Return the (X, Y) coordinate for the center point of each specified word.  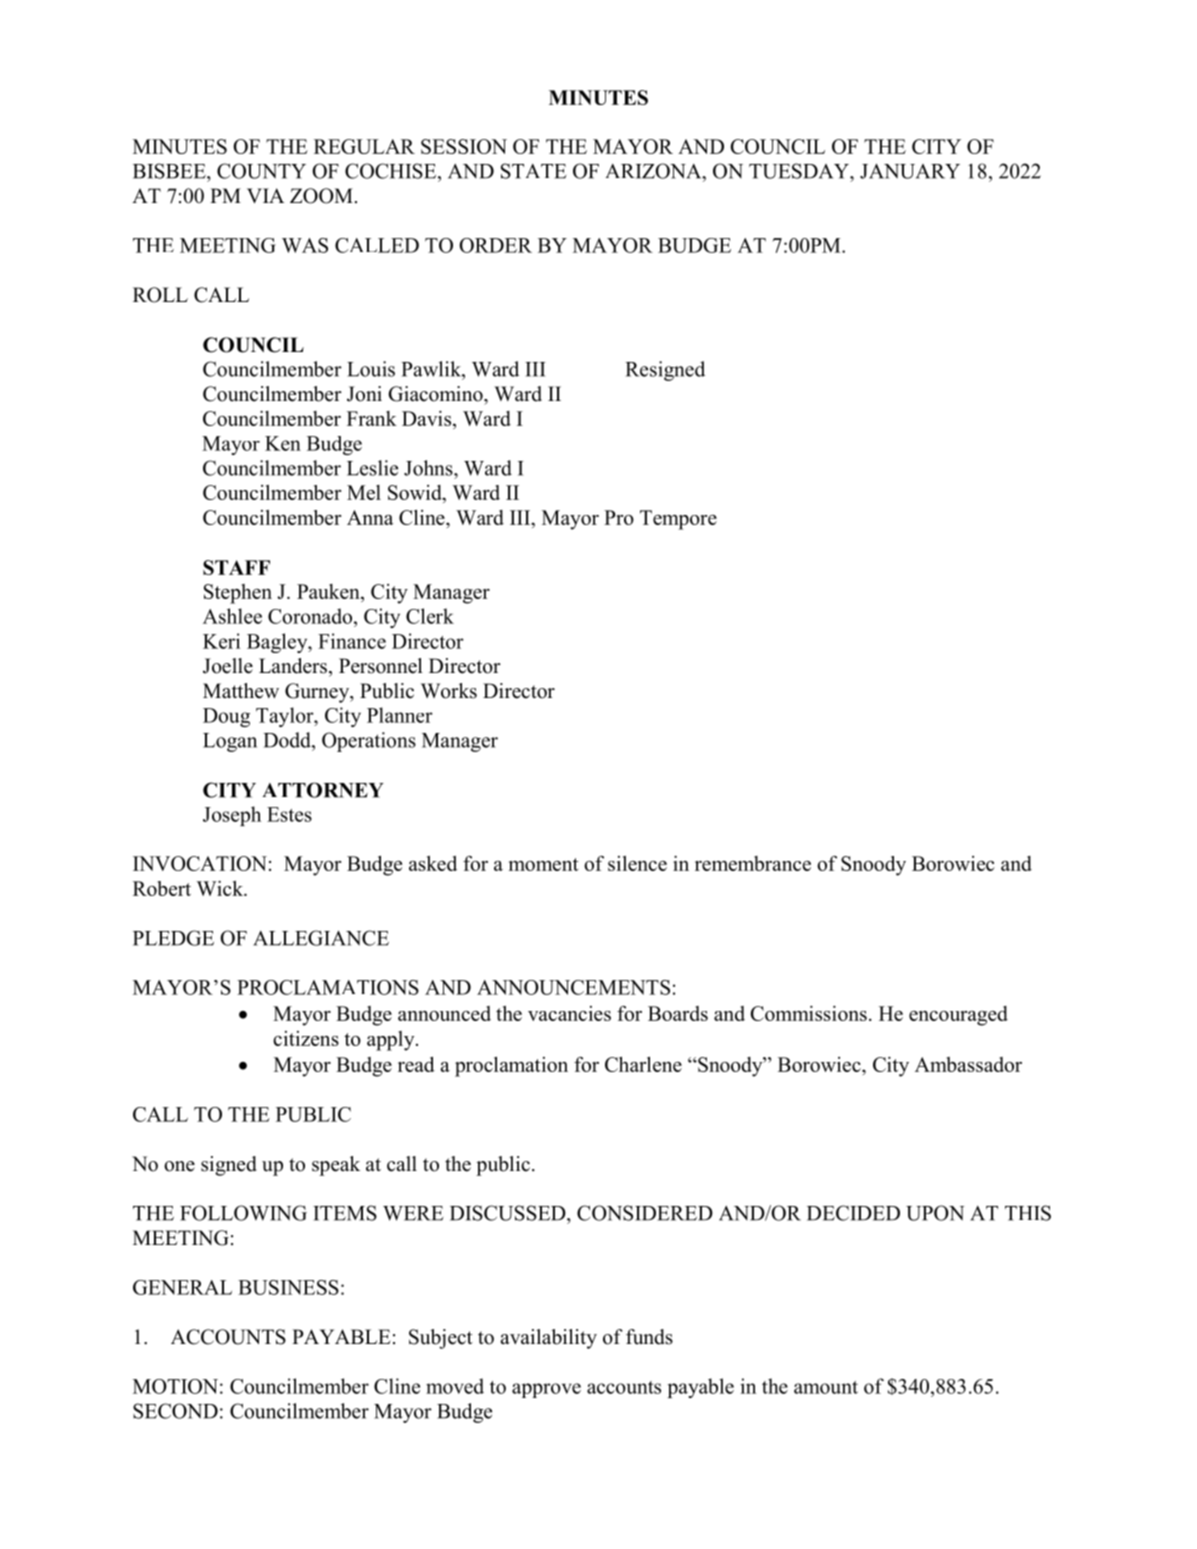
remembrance (753, 863)
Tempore (678, 520)
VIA (265, 195)
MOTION (175, 1386)
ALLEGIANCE (321, 938)
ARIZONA (654, 171)
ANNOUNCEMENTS (573, 987)
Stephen (238, 594)
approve (546, 1390)
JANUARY (910, 171)
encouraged (958, 1016)
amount (826, 1387)
